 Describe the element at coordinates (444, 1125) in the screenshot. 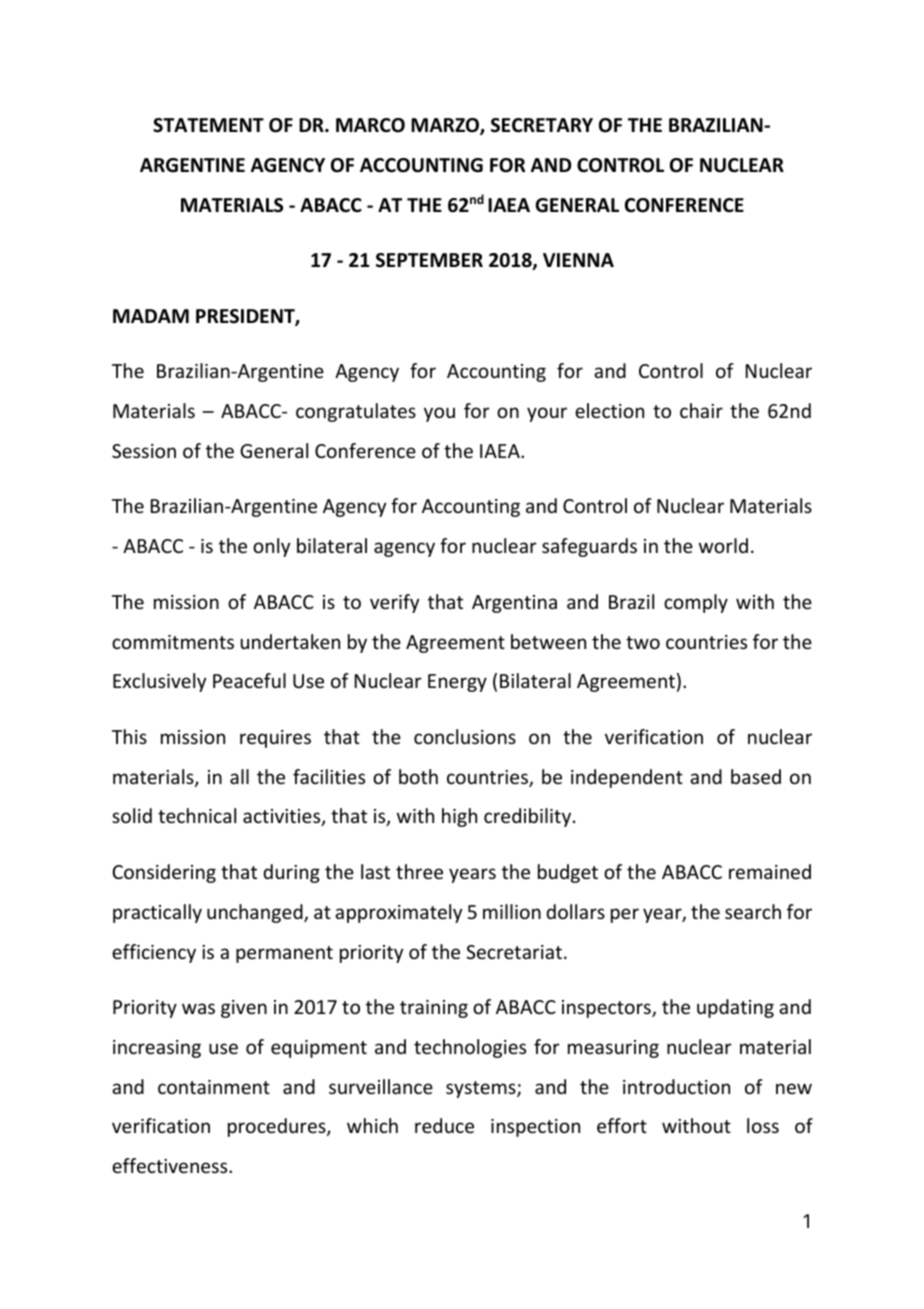

I see `reduce` at that location.
